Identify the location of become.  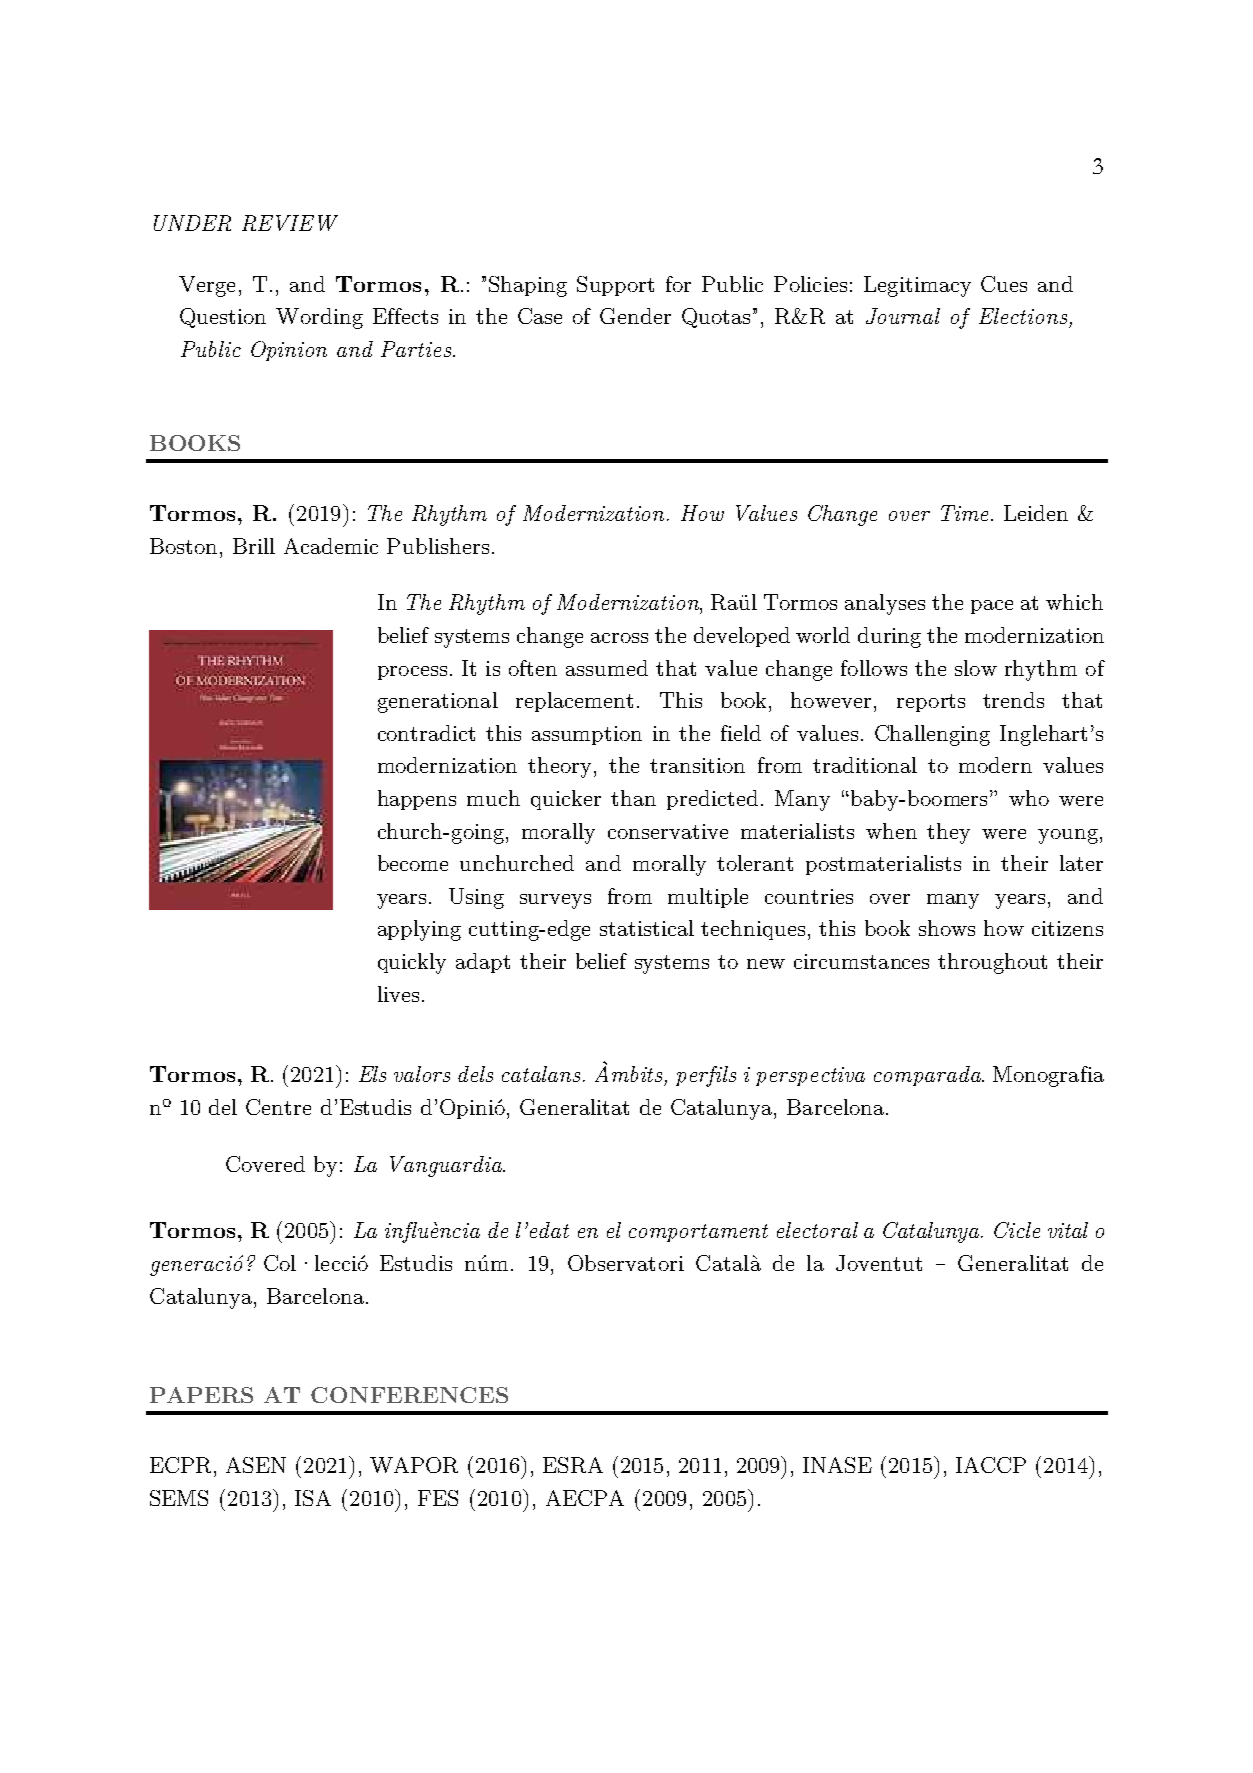
(413, 863).
